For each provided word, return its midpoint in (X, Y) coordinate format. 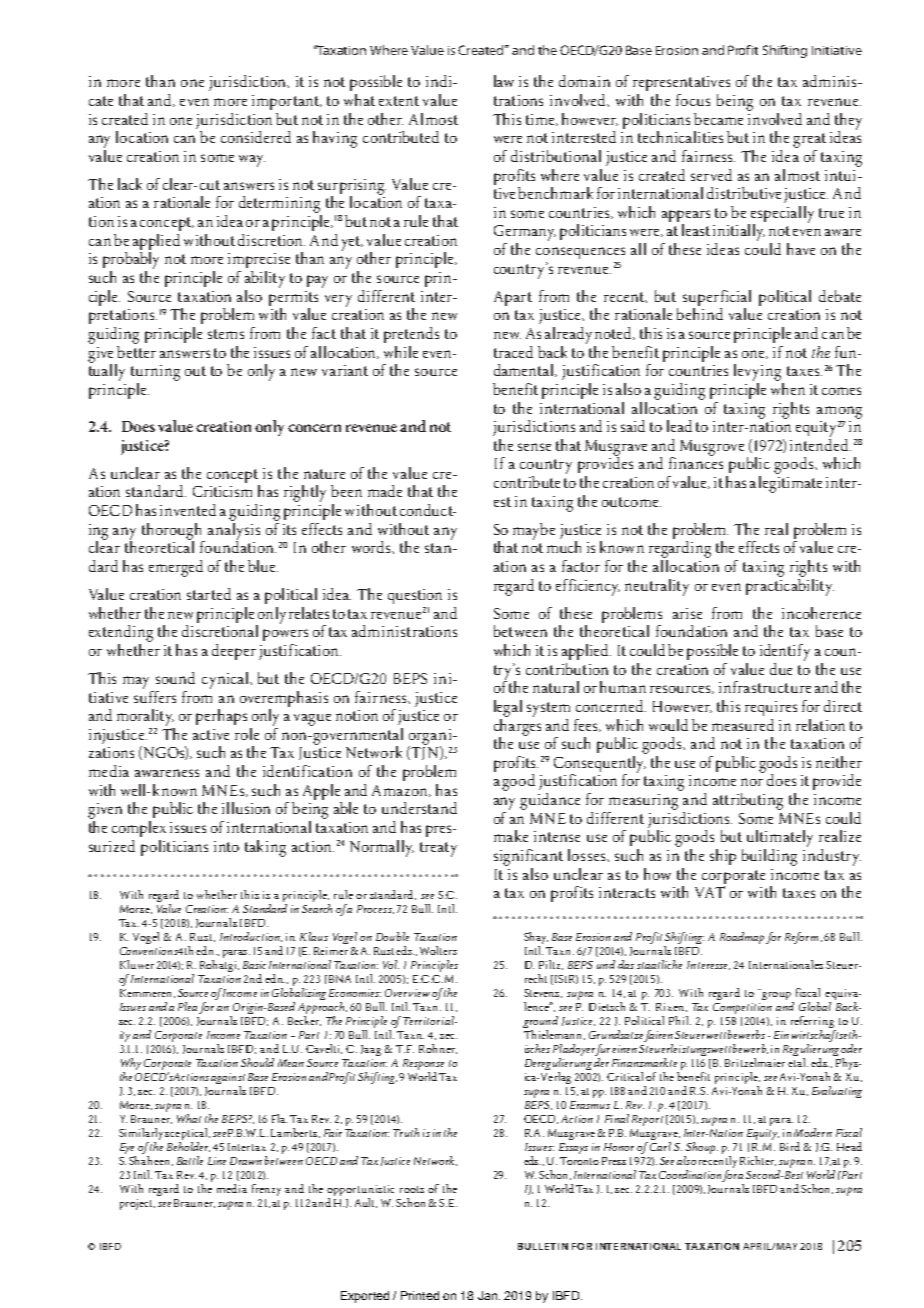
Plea (189, 1008)
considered (256, 137)
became (718, 119)
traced (513, 352)
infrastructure (765, 687)
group (776, 996)
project (137, 1204)
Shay (536, 939)
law (504, 81)
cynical (227, 680)
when (788, 387)
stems (226, 334)
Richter (758, 1161)
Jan (487, 1295)
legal (508, 708)
